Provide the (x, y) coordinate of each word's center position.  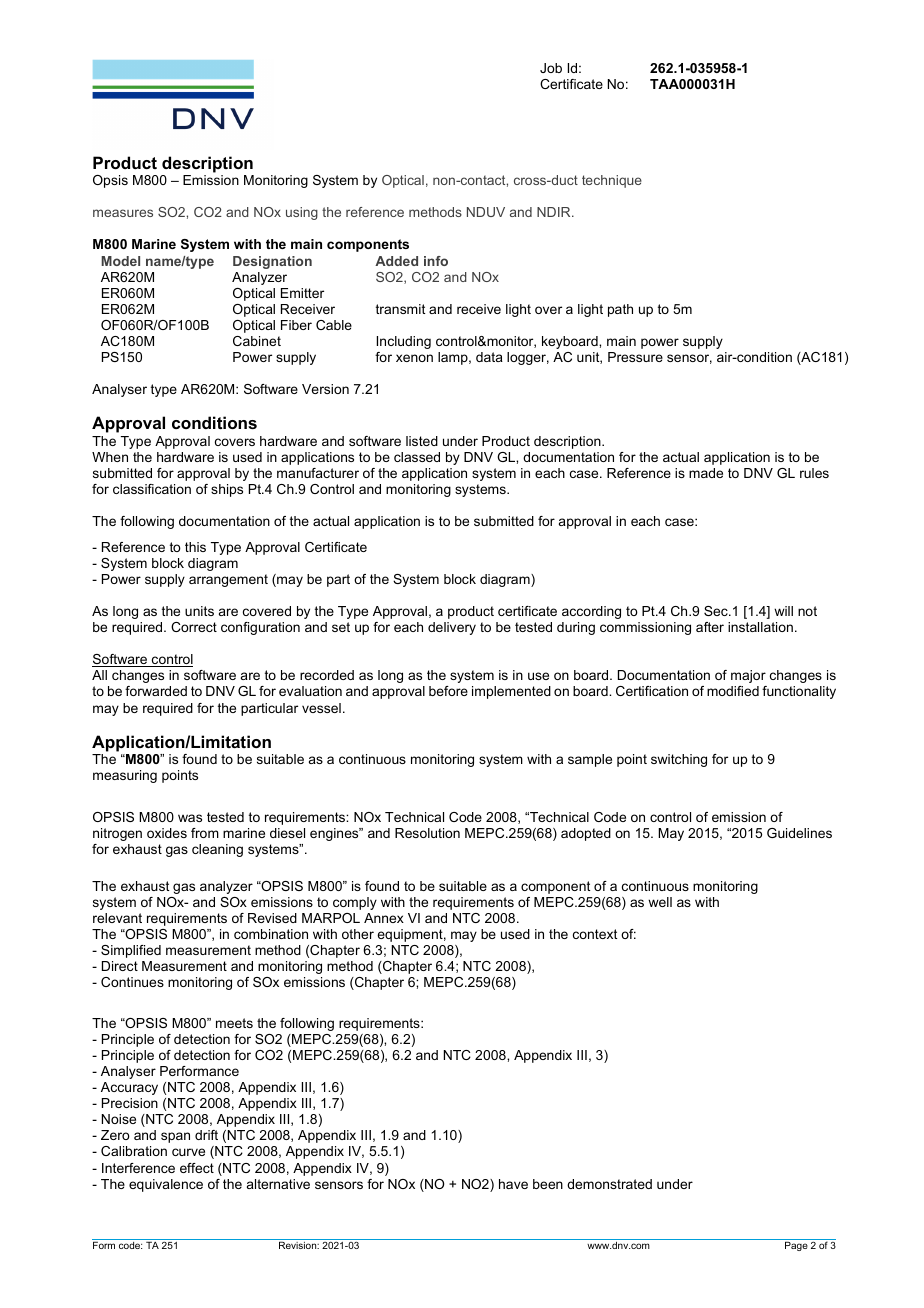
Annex (384, 918)
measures (123, 213)
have (513, 1184)
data (489, 357)
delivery (452, 628)
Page (796, 1246)
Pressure (635, 357)
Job (551, 68)
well (660, 902)
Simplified (131, 951)
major (748, 676)
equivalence (166, 1185)
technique (612, 181)
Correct (194, 627)
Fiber (296, 325)
